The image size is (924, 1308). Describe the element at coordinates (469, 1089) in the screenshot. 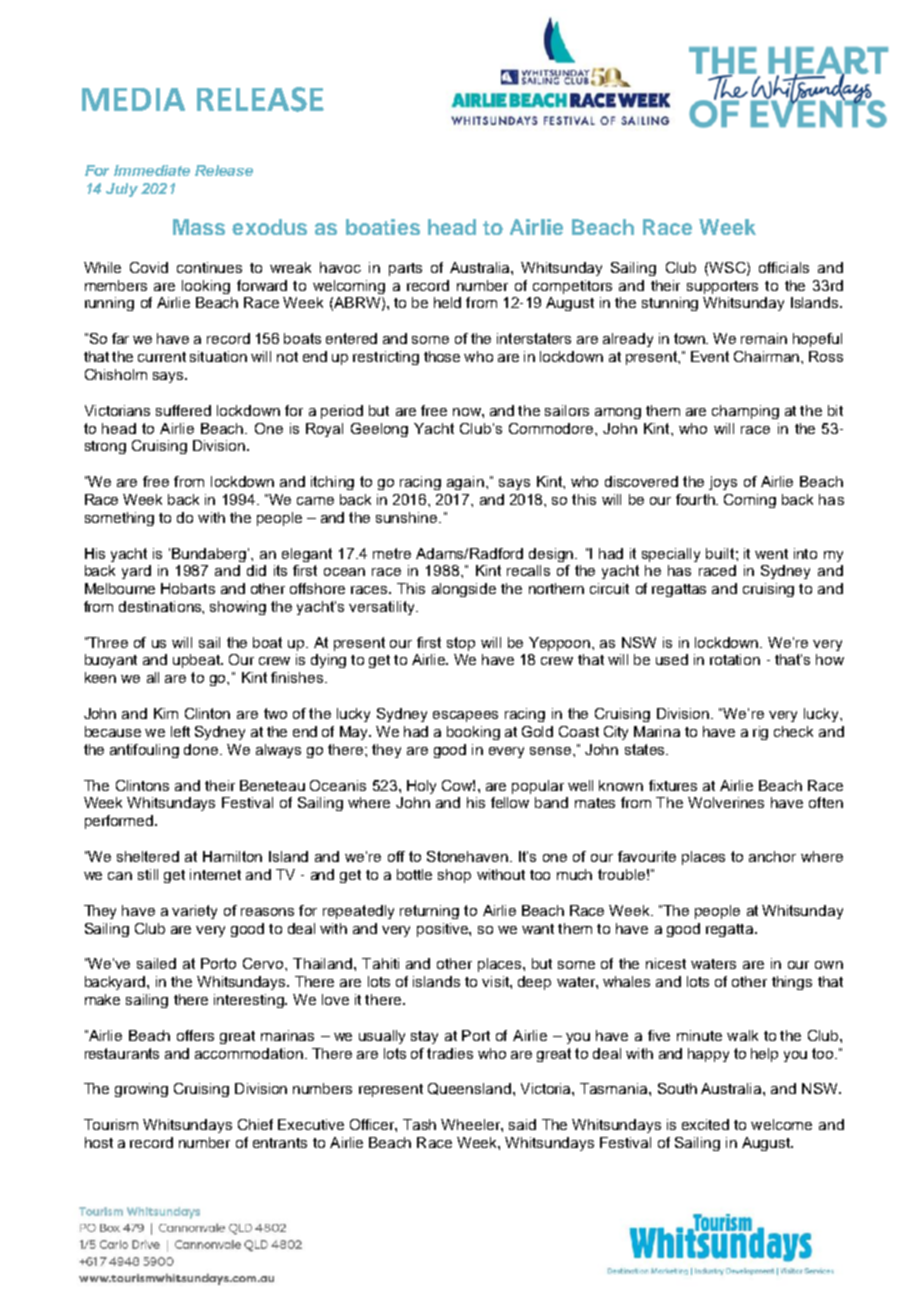

I see `Queensland` at that location.
